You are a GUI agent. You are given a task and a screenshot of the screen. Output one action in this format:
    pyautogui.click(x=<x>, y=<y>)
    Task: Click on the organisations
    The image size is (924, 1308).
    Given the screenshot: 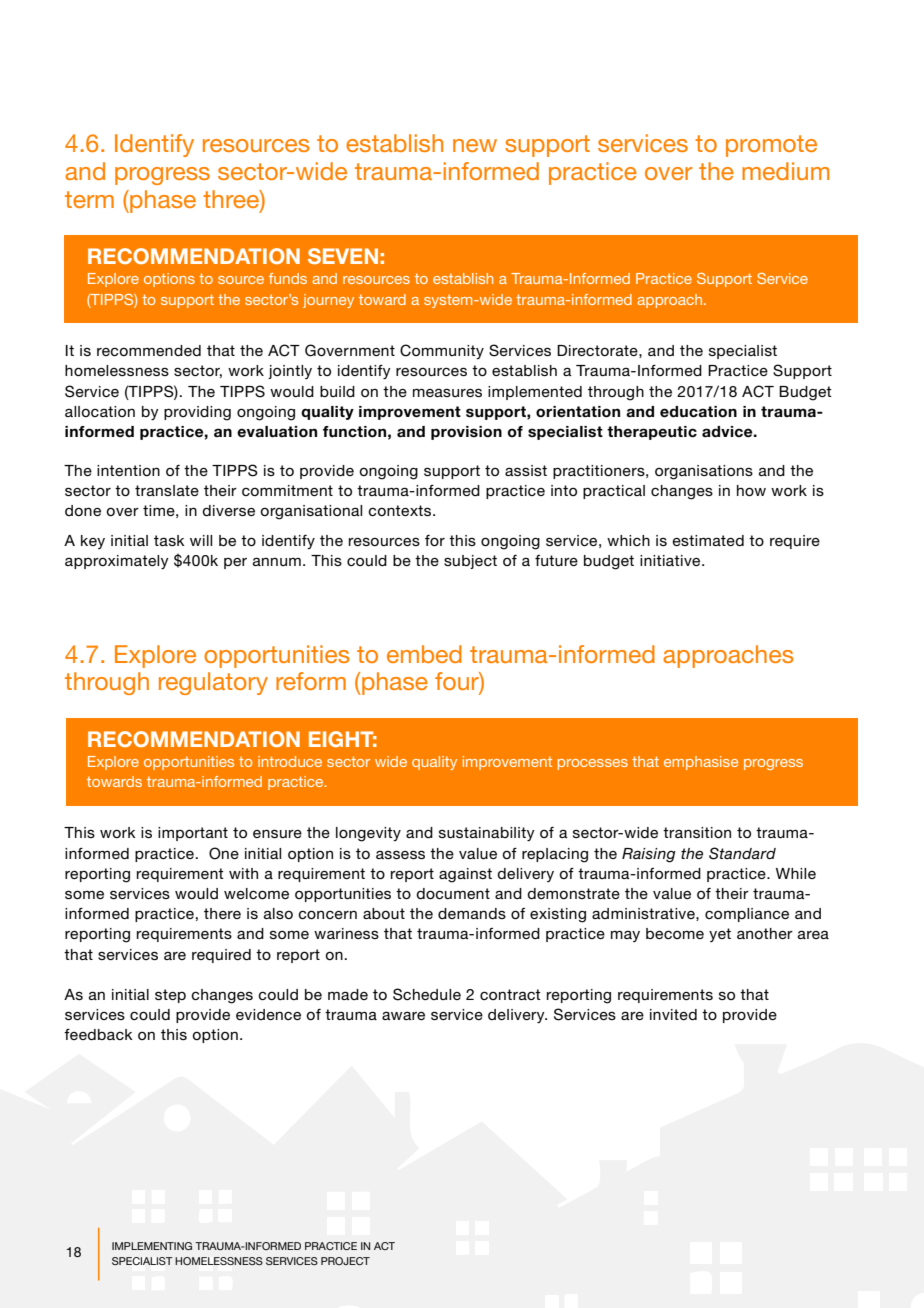 What is the action you would take?
    pyautogui.click(x=704, y=472)
